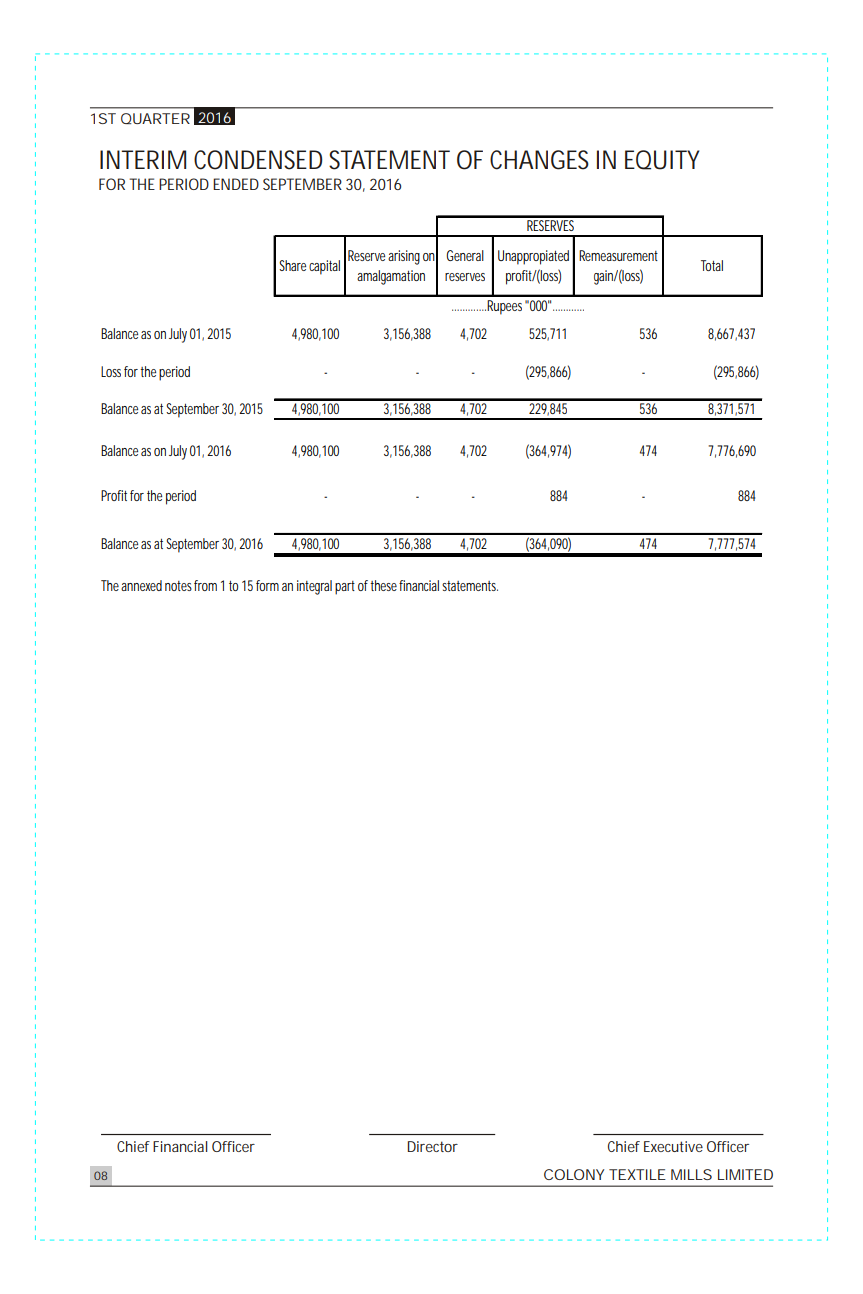  What do you see at coordinates (673, 1146) in the screenshot?
I see `Executive` at bounding box center [673, 1146].
